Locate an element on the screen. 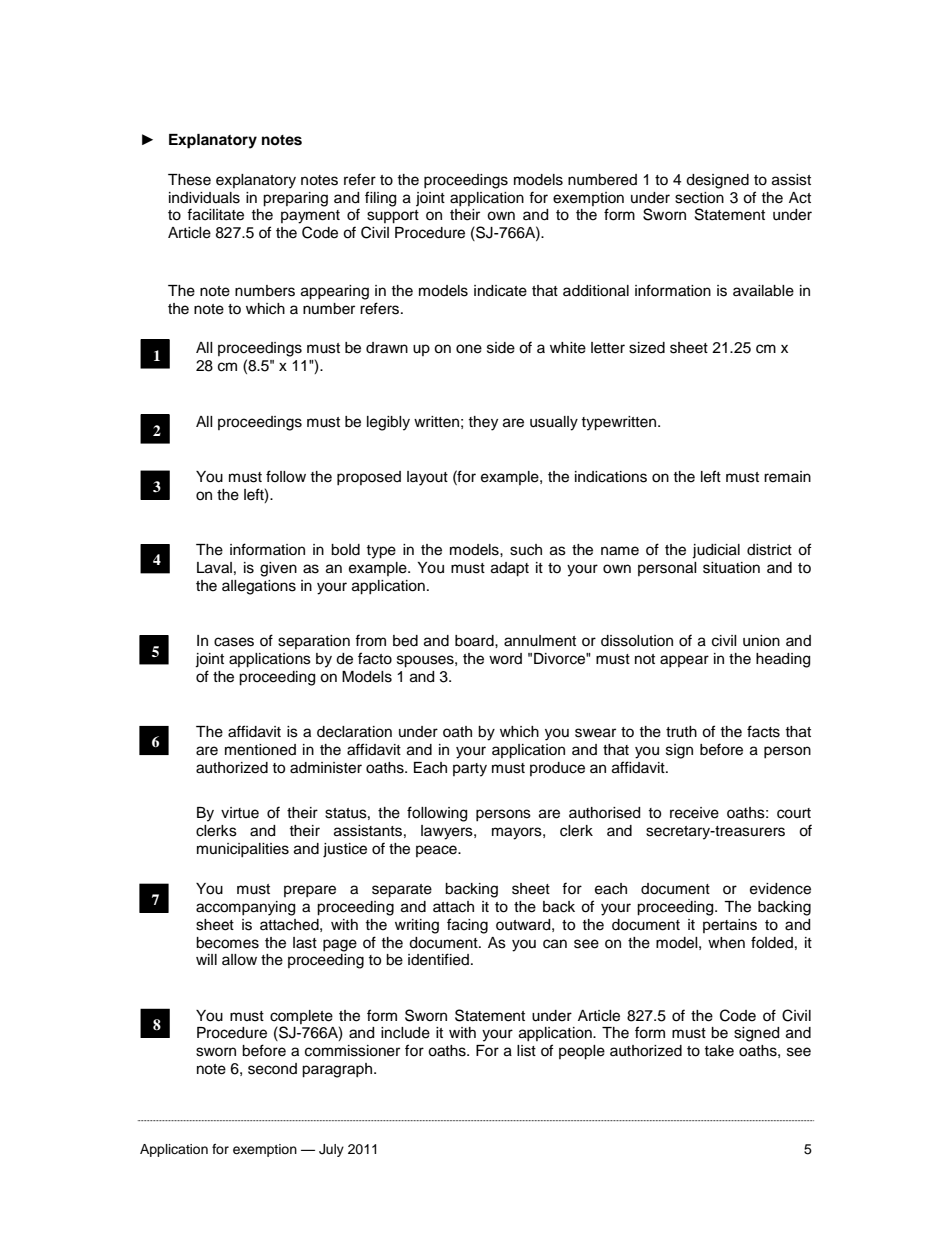 The height and width of the screenshot is (1233, 952). such is located at coordinates (526, 550).
